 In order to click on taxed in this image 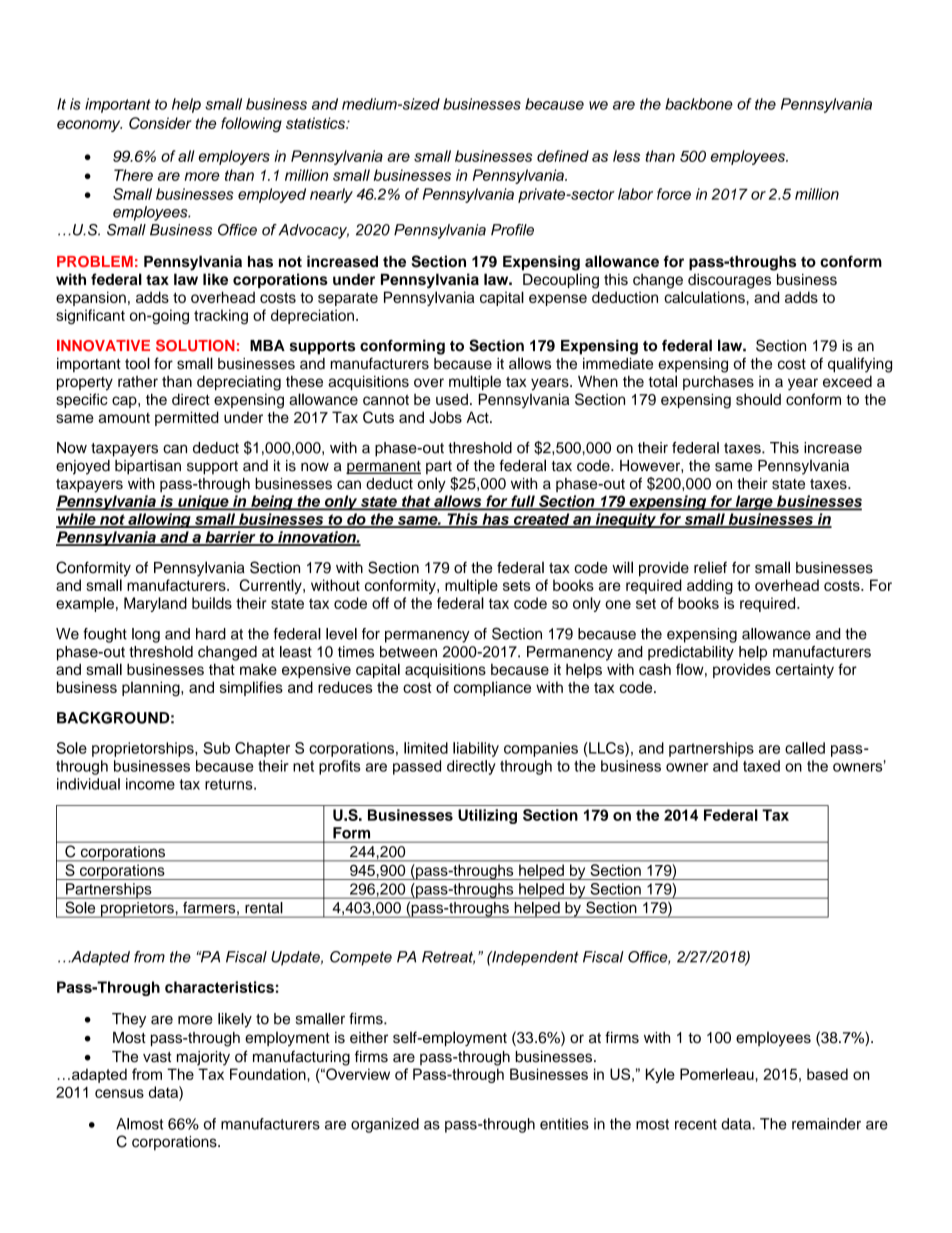, I will do `click(761, 766)`.
